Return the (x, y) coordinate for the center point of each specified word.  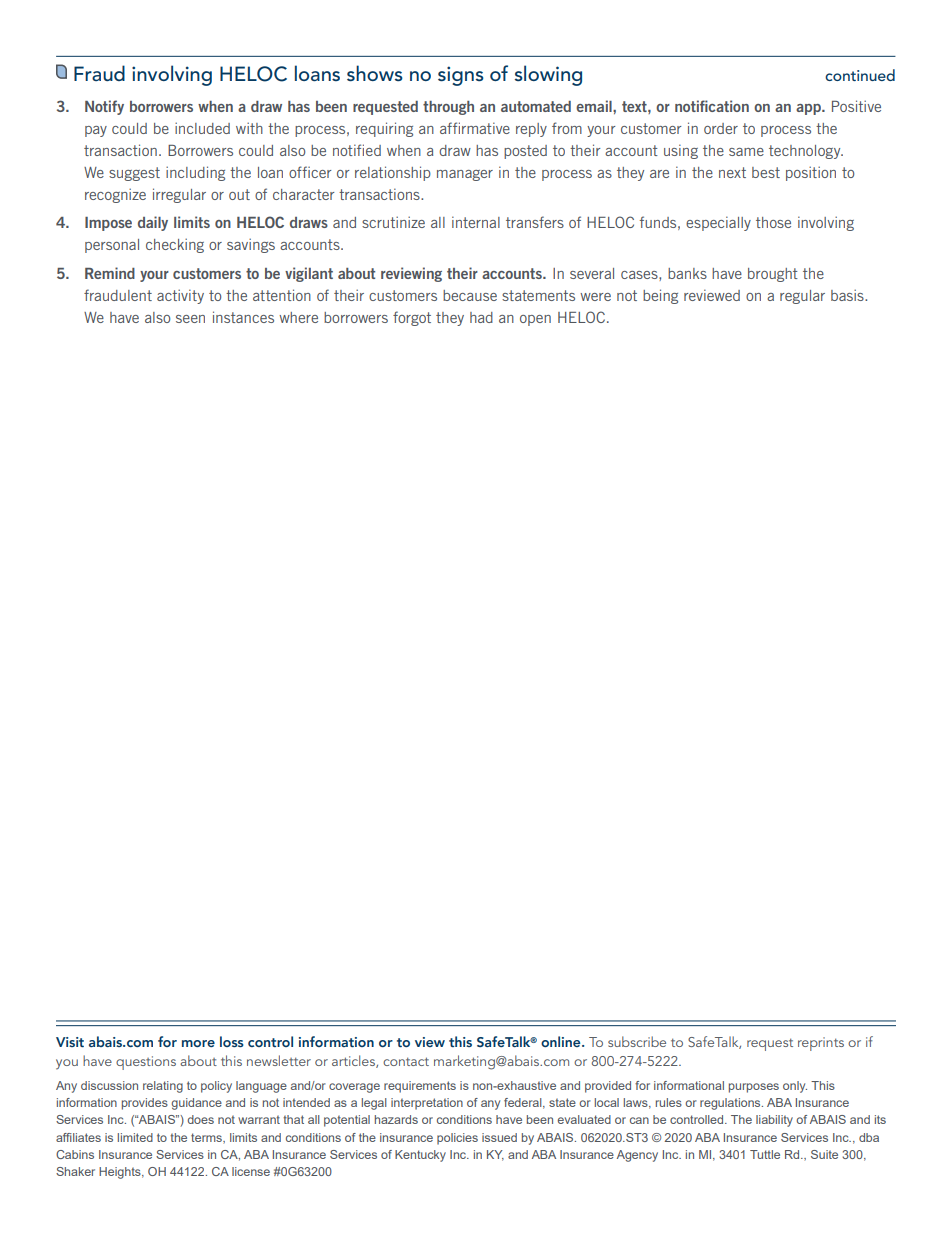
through (448, 108)
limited (135, 1137)
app (809, 109)
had (481, 317)
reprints (821, 1044)
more (198, 1043)
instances (243, 317)
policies (457, 1139)
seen (190, 319)
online (562, 1041)
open (535, 320)
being (660, 296)
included (202, 128)
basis (848, 295)
